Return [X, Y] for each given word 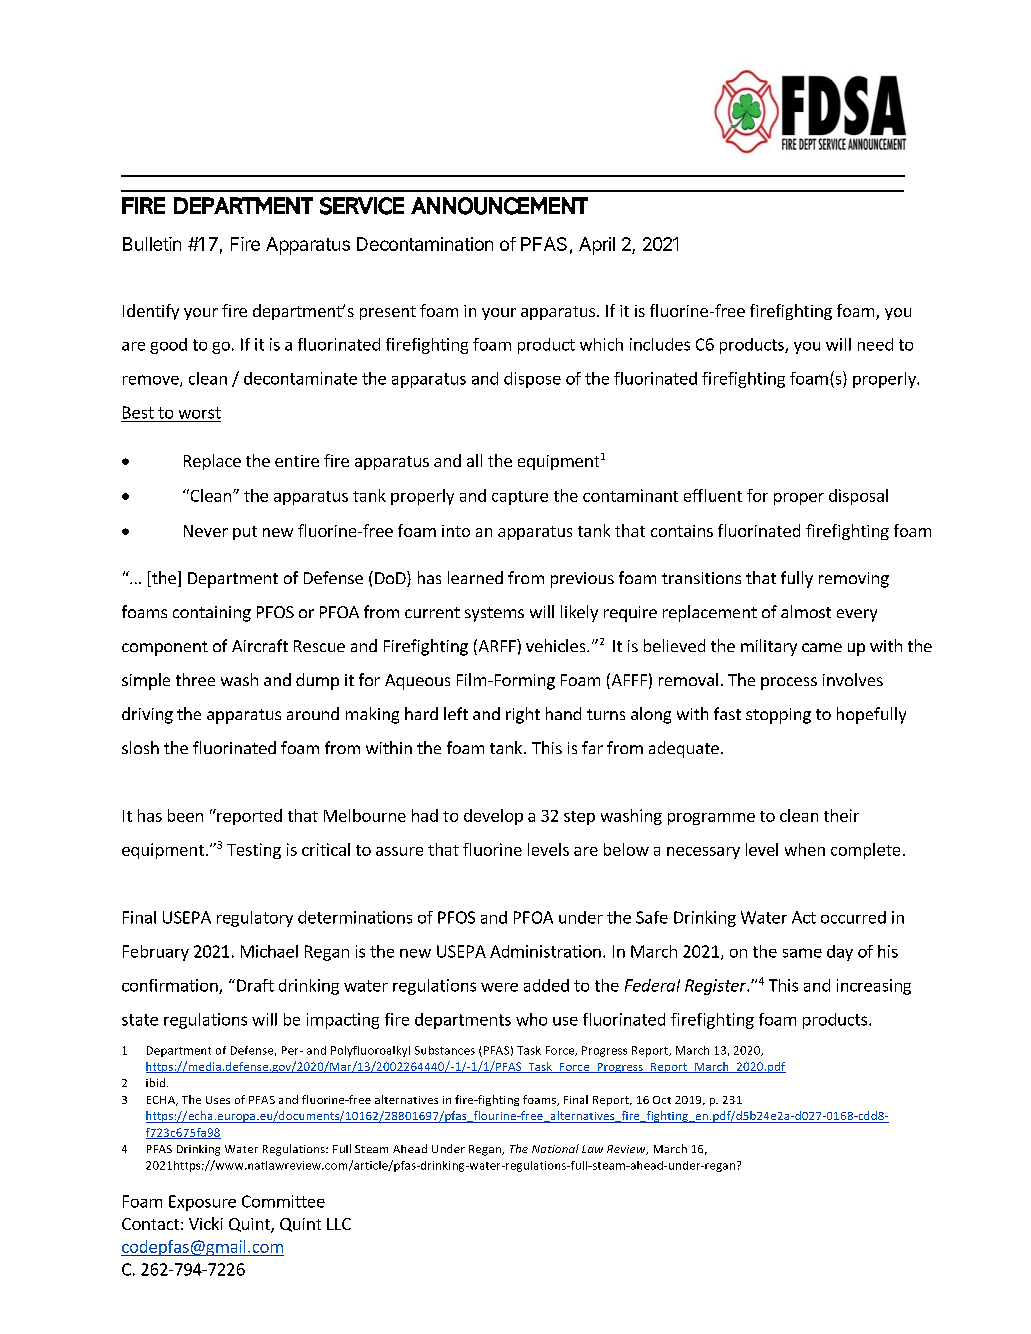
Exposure [202, 1203]
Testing [254, 851]
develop [493, 817]
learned [475, 577]
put [245, 533]
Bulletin [152, 244]
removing [854, 580]
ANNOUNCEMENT [499, 206]
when [805, 849]
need [875, 344]
